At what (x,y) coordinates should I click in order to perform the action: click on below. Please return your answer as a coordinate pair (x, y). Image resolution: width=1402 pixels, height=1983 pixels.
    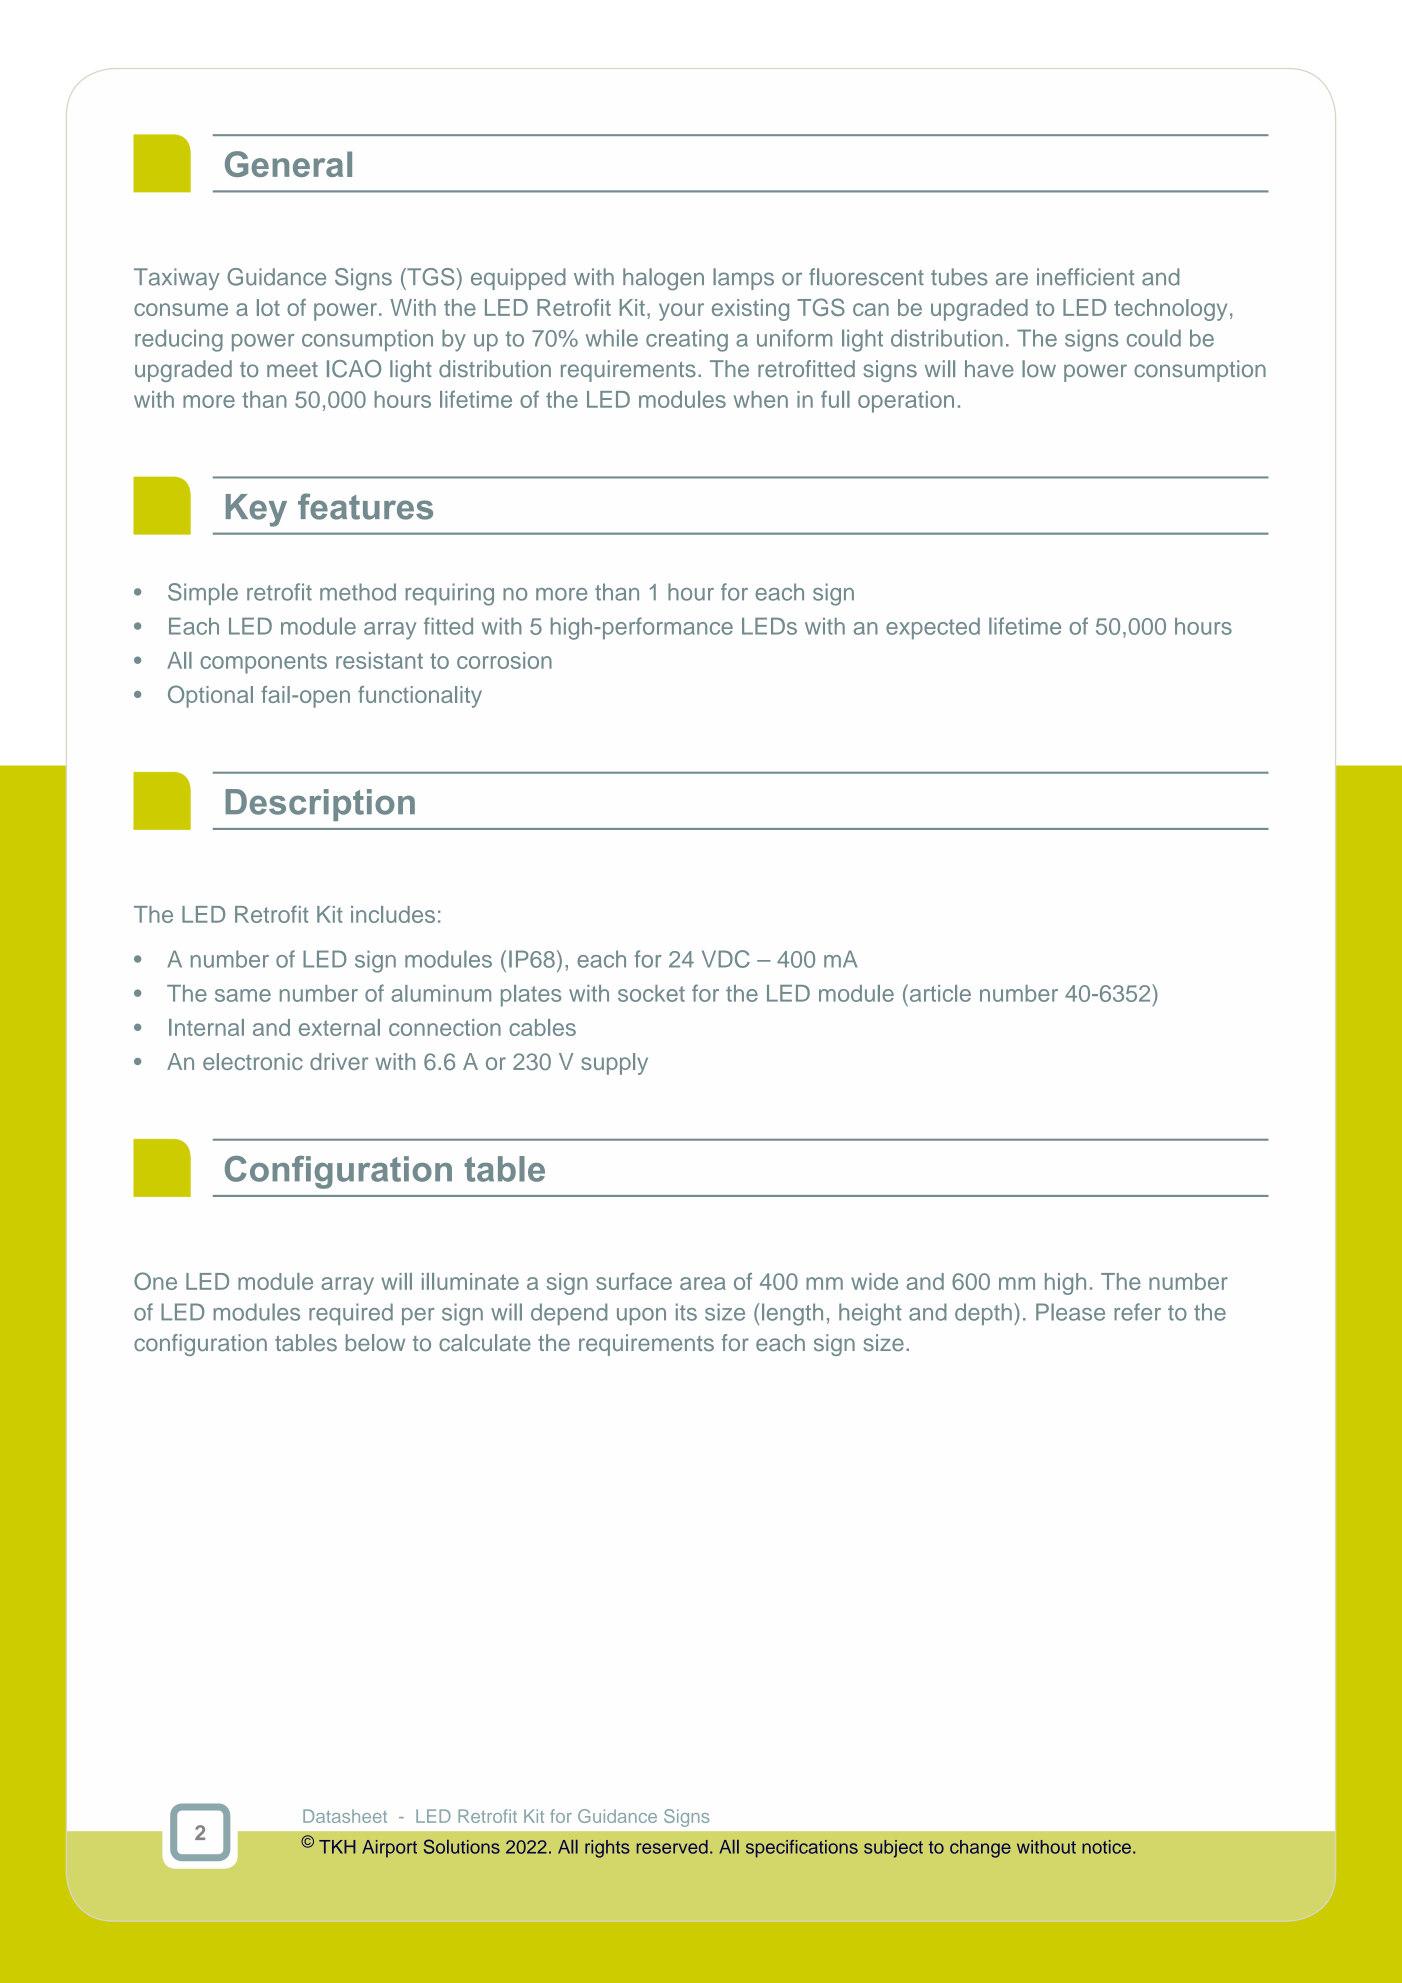
    Looking at the image, I should click on (375, 1342).
